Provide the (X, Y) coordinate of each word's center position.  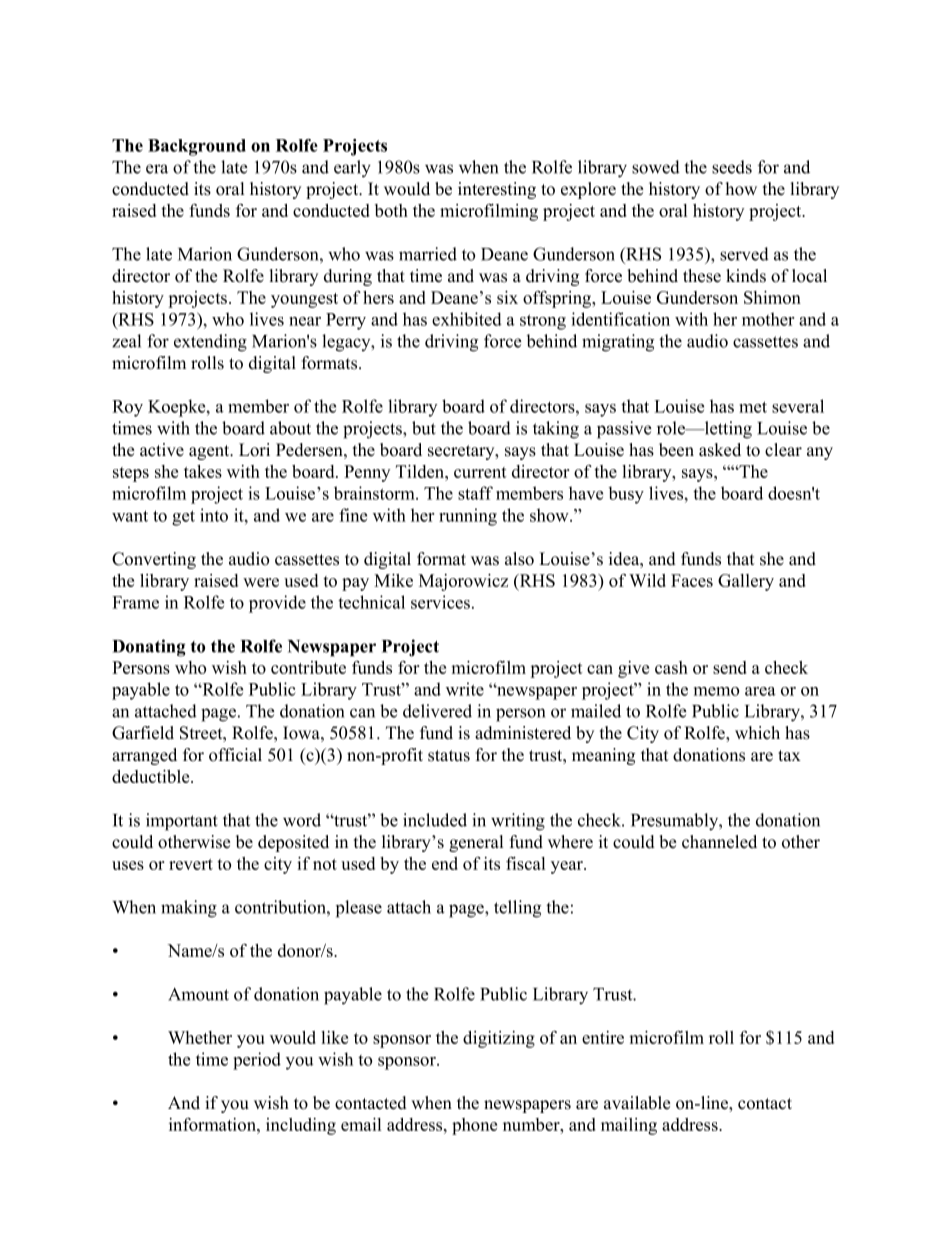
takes (203, 471)
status (449, 756)
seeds (732, 167)
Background (197, 147)
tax (789, 755)
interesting (497, 190)
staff (475, 493)
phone (474, 1126)
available (637, 1103)
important (182, 822)
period (257, 1061)
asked (720, 450)
